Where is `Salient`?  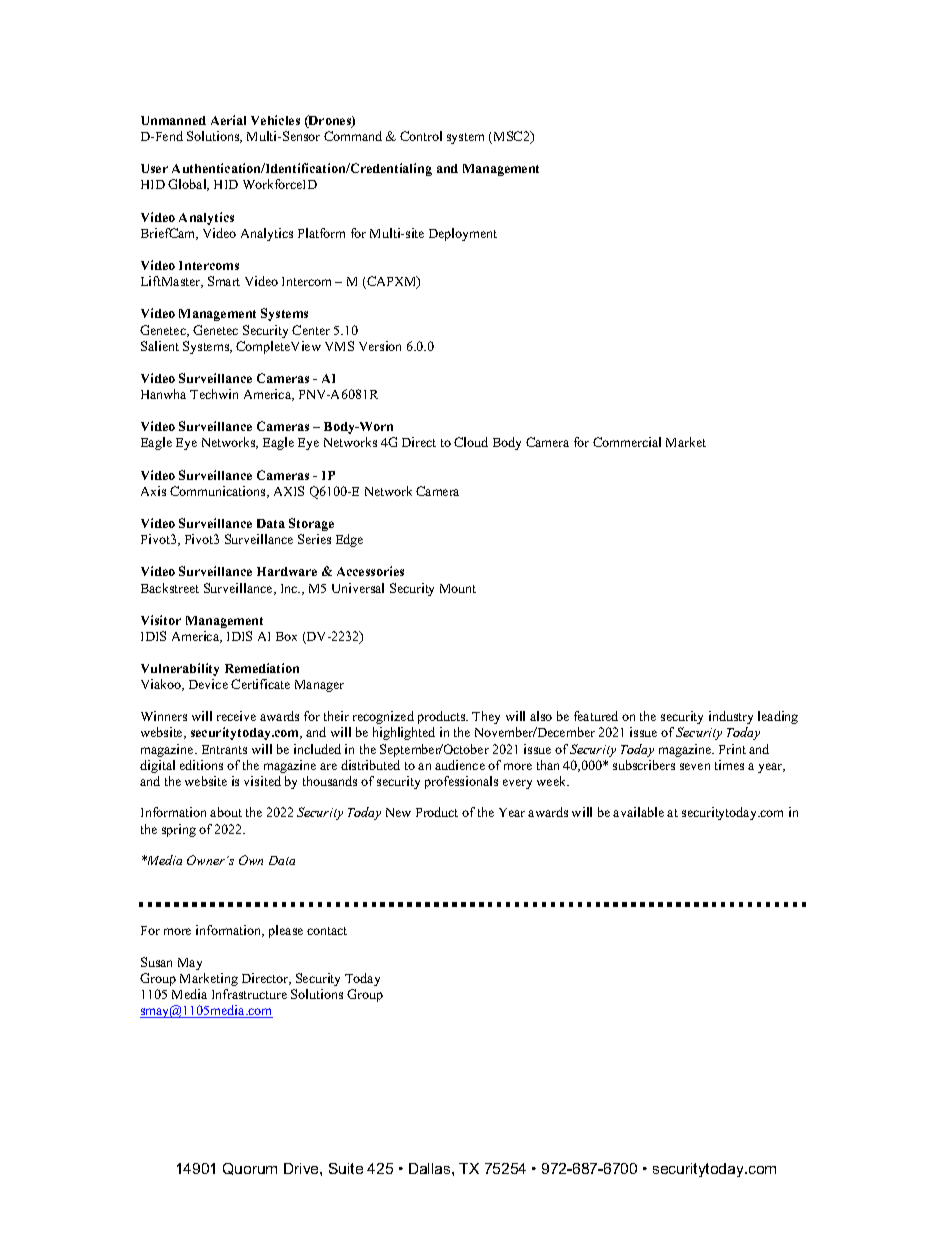 Salient is located at coordinates (160, 346).
